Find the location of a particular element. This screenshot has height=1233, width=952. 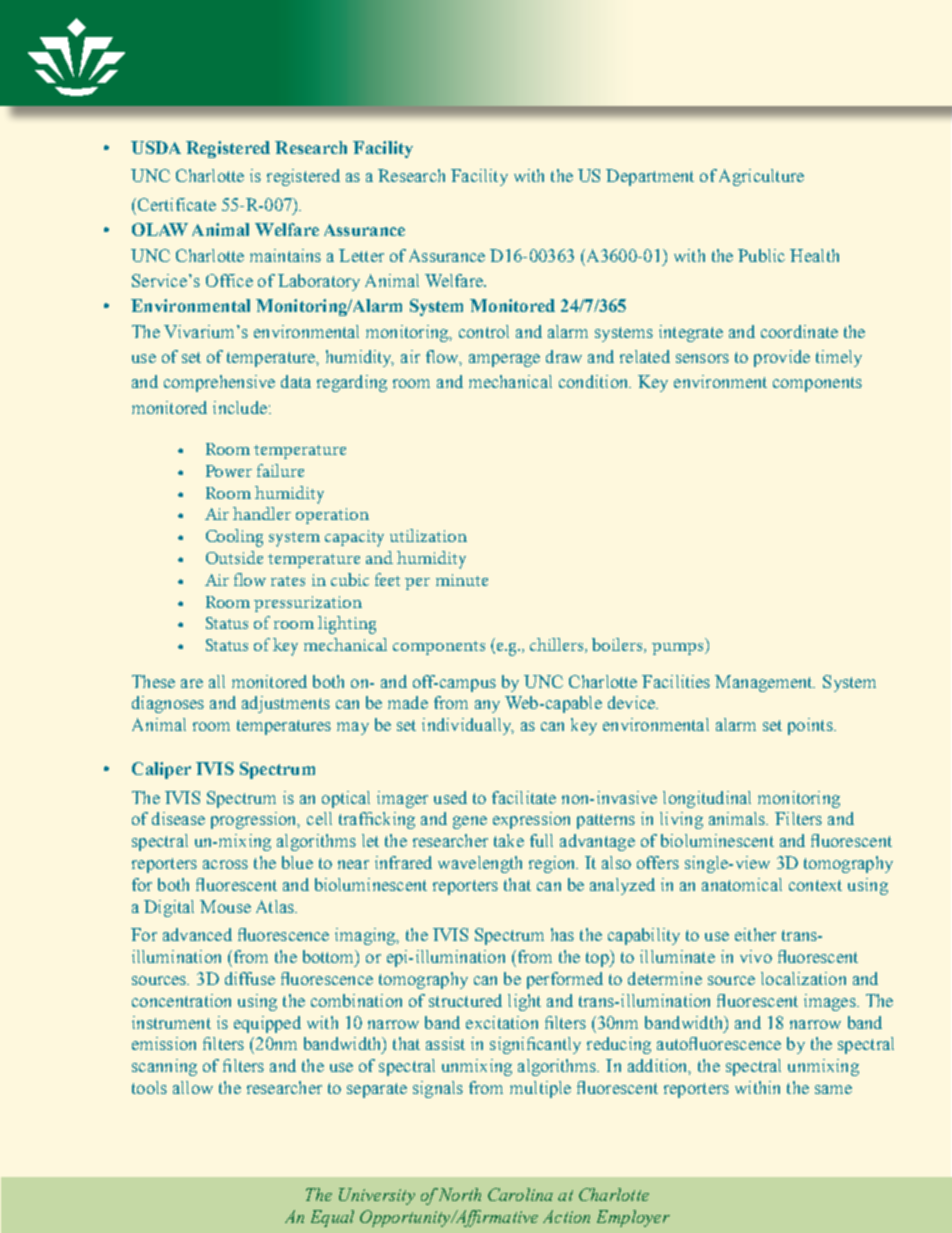

take is located at coordinates (509, 840).
